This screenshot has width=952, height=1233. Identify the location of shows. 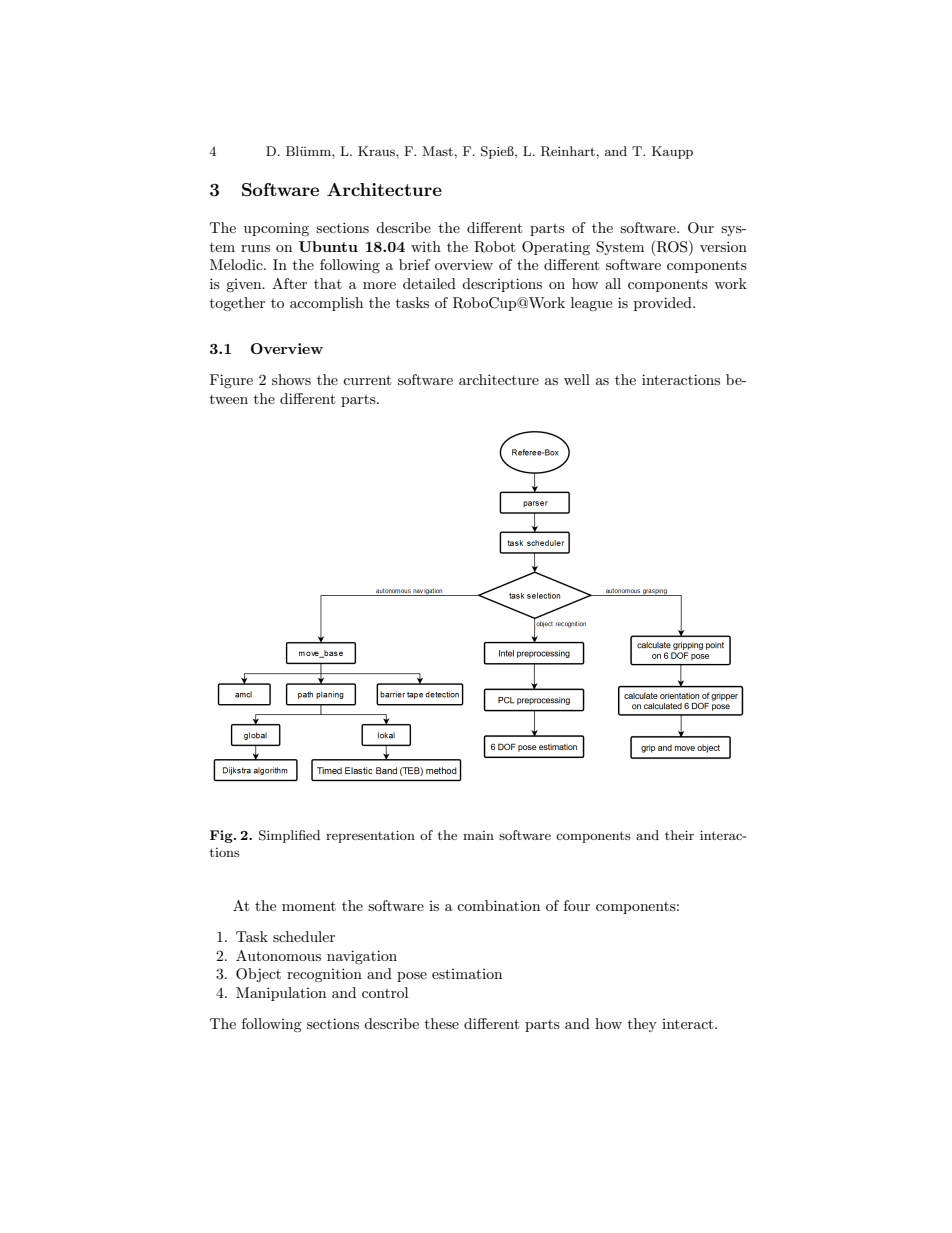
(291, 379).
